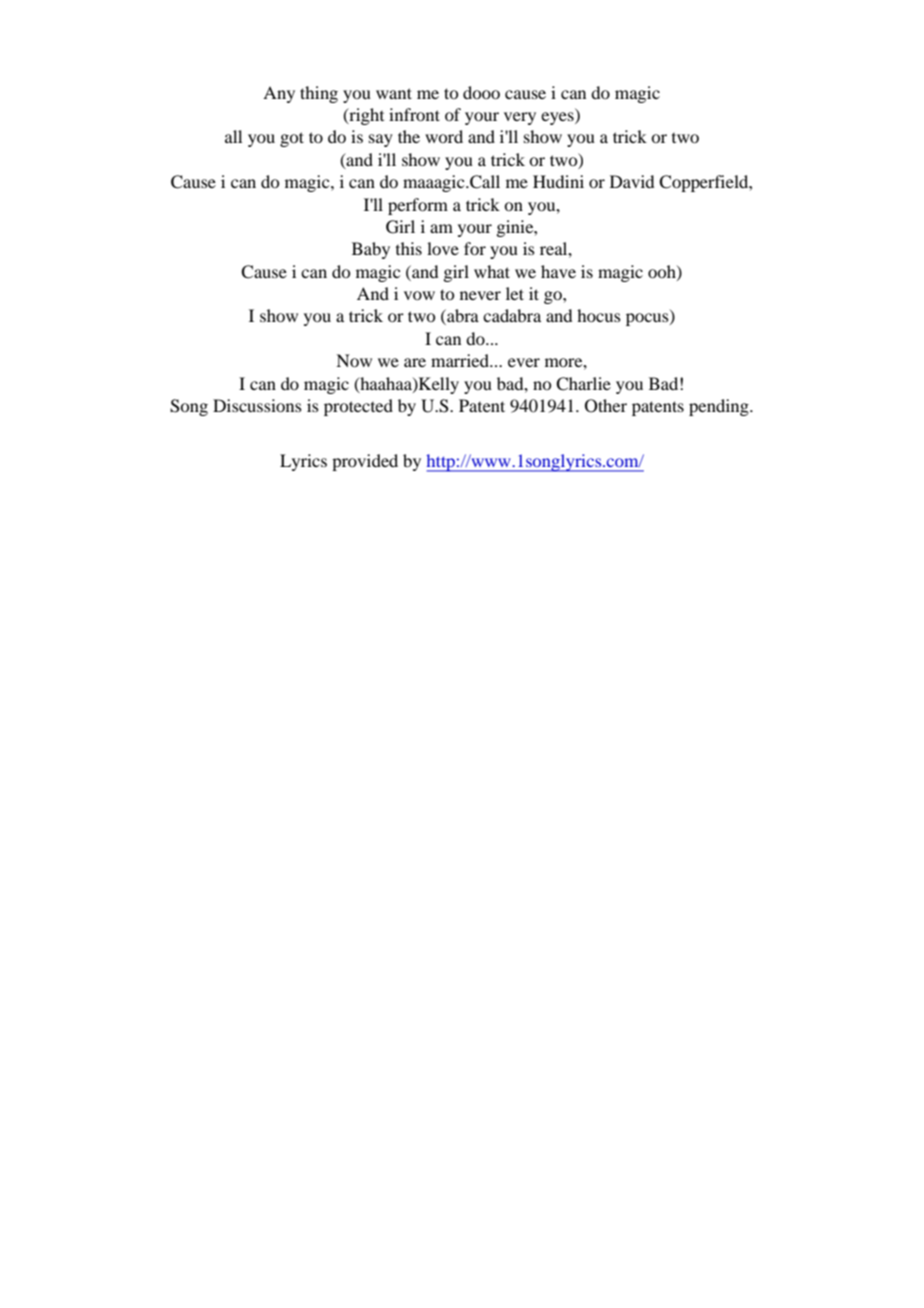 The image size is (924, 1308). I want to click on eyes, so click(558, 118).
